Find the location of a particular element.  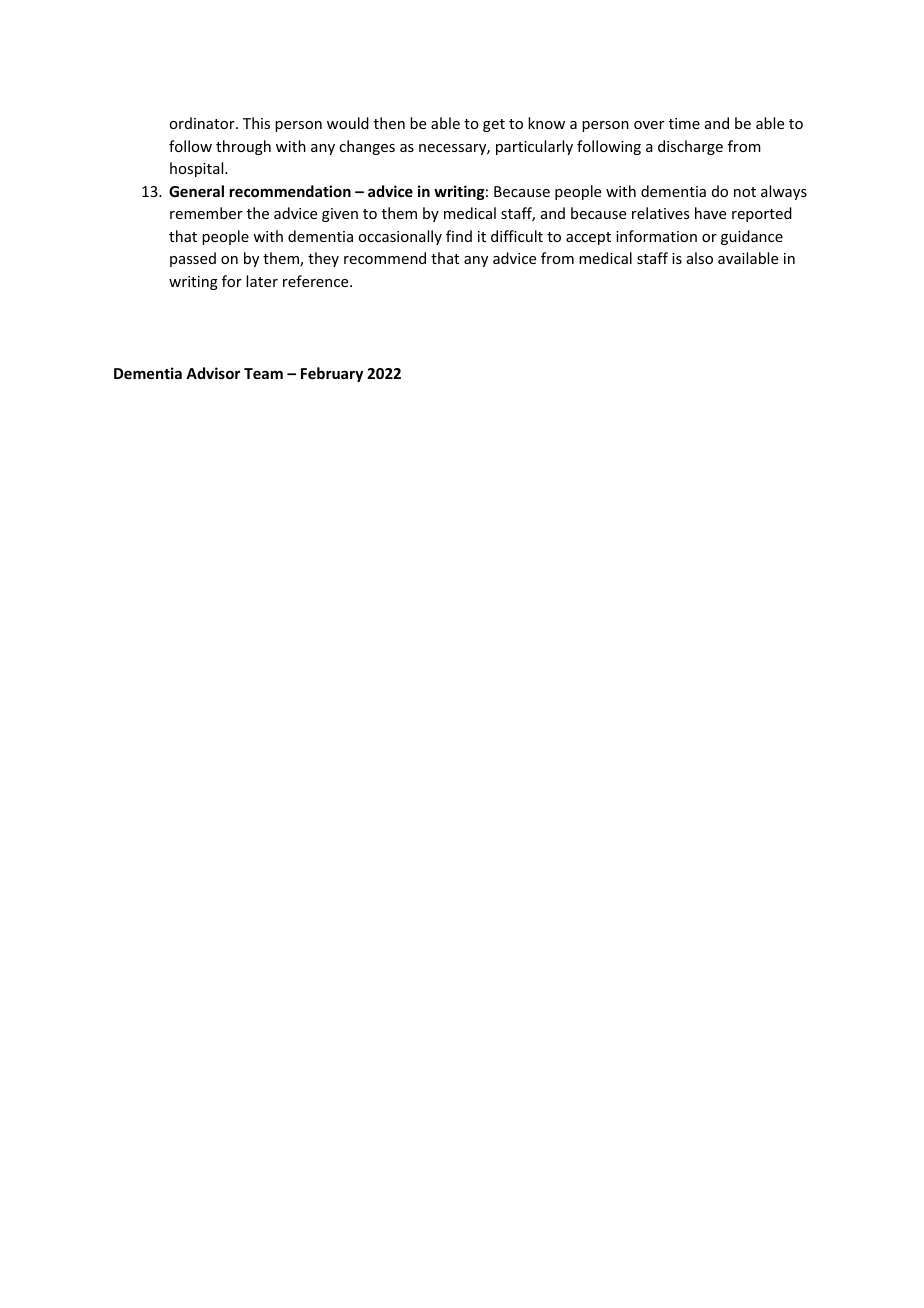

get is located at coordinates (494, 125).
